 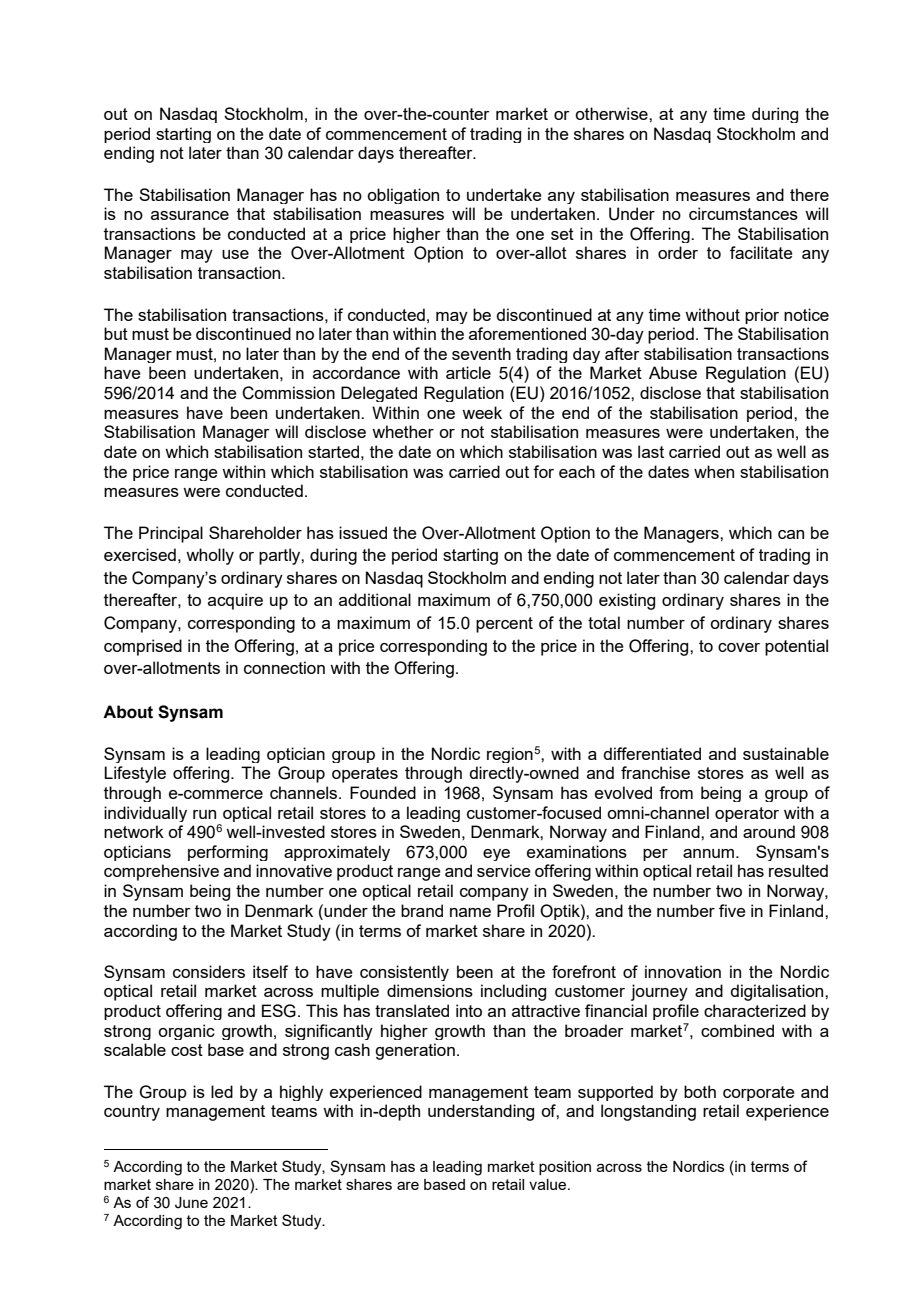 What do you see at coordinates (700, 1091) in the page?
I see `both` at bounding box center [700, 1091].
